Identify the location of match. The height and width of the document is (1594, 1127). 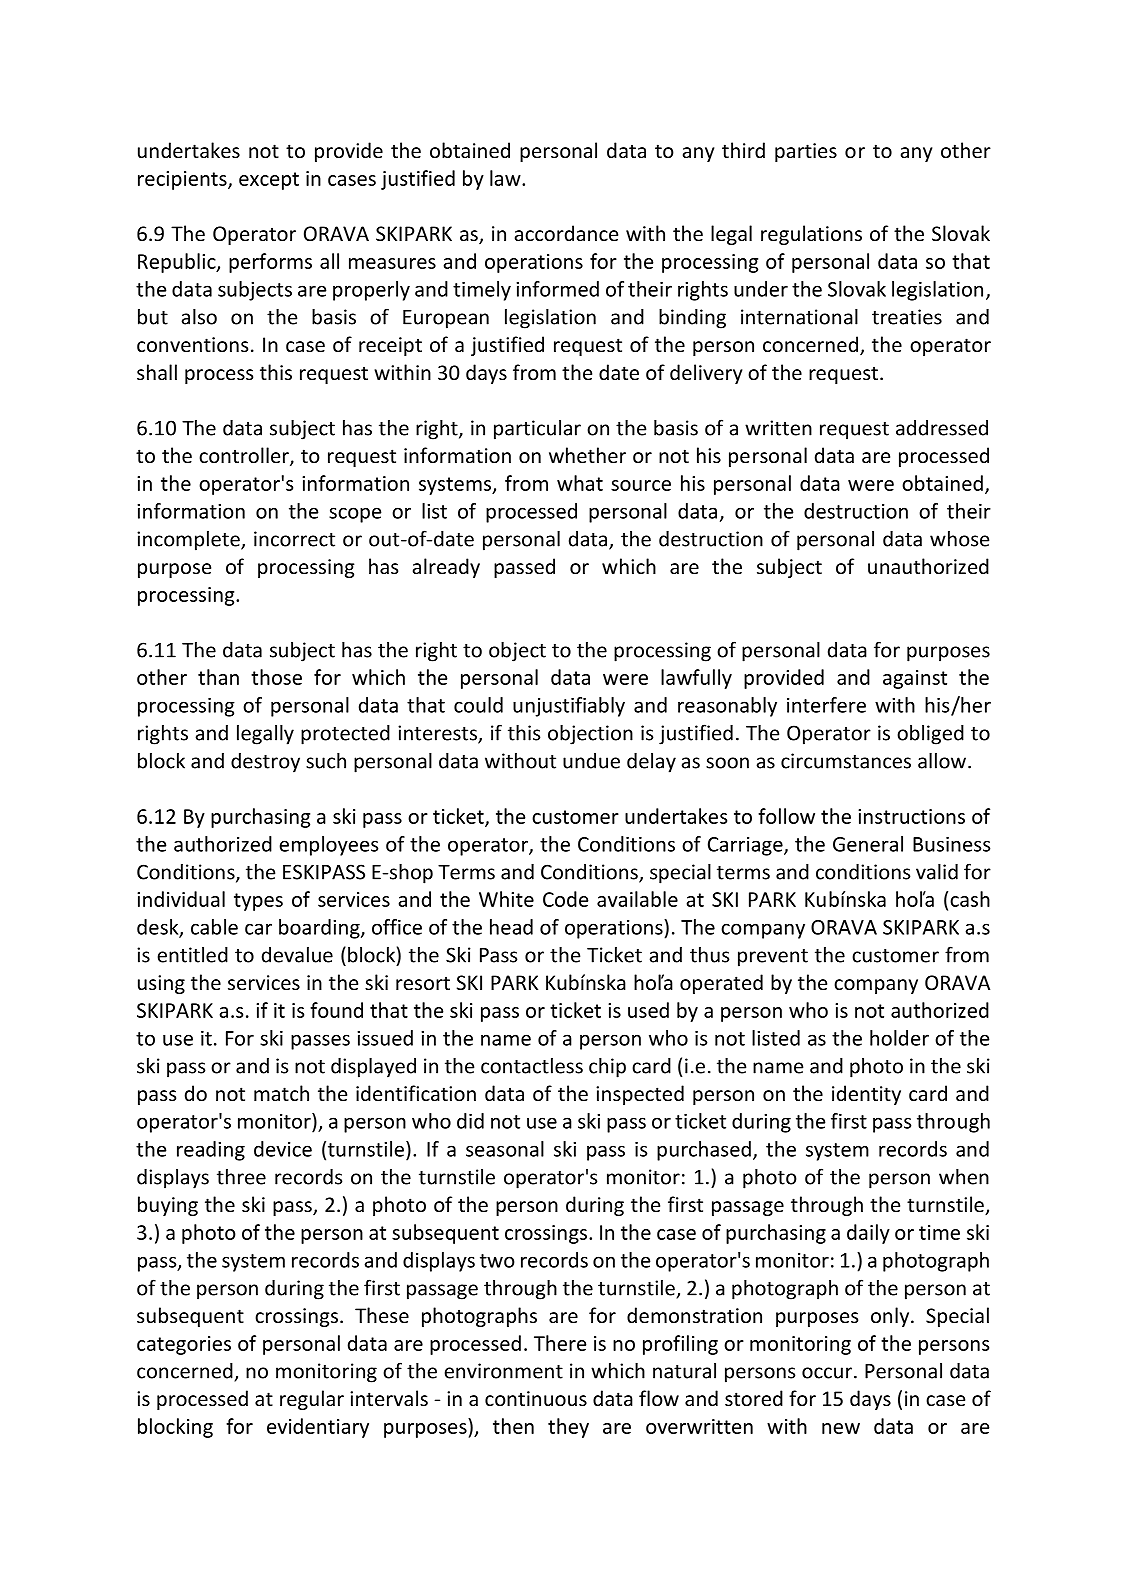
(281, 1093).
